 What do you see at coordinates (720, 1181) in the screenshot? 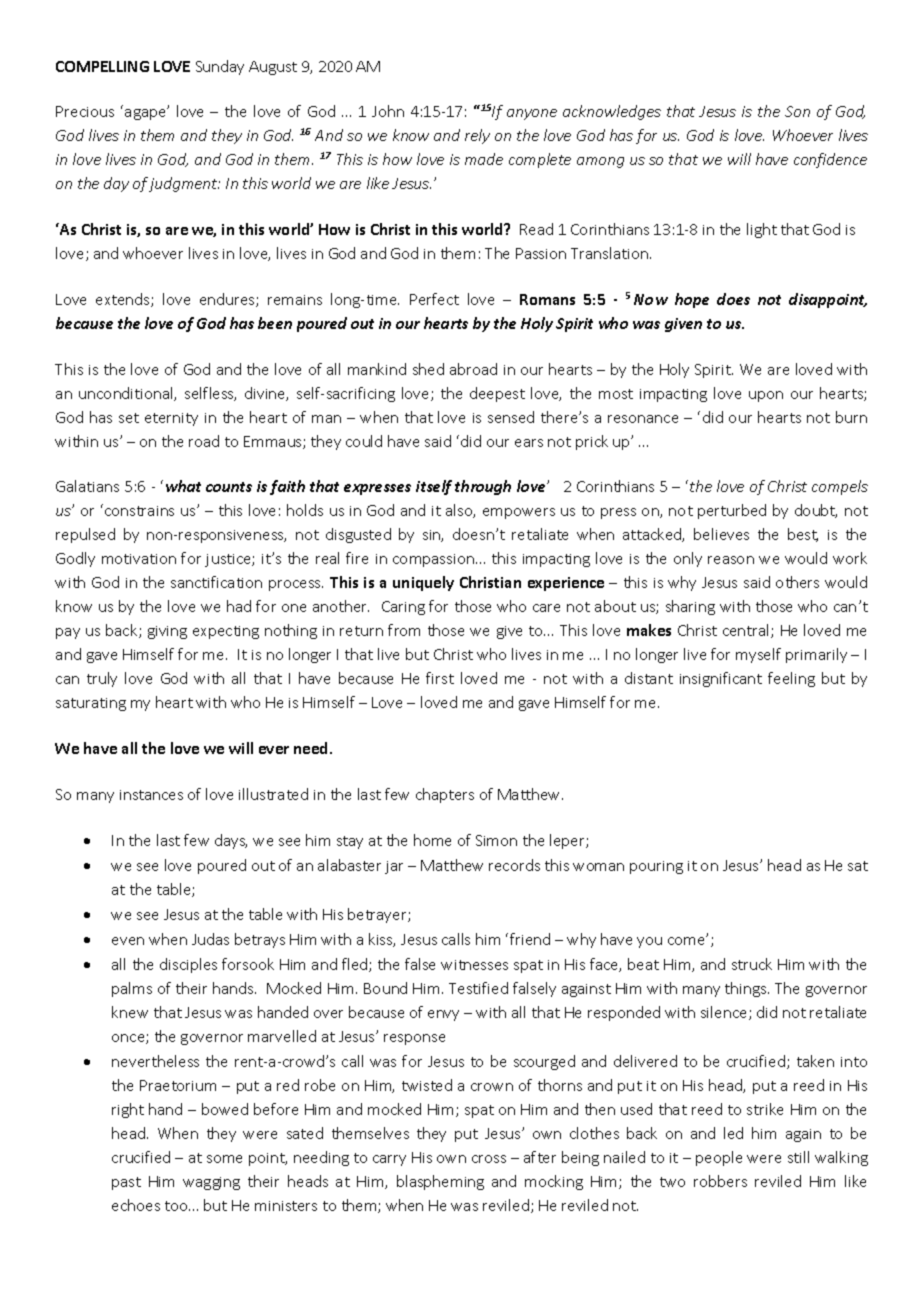
I see `robbers` at bounding box center [720, 1181].
